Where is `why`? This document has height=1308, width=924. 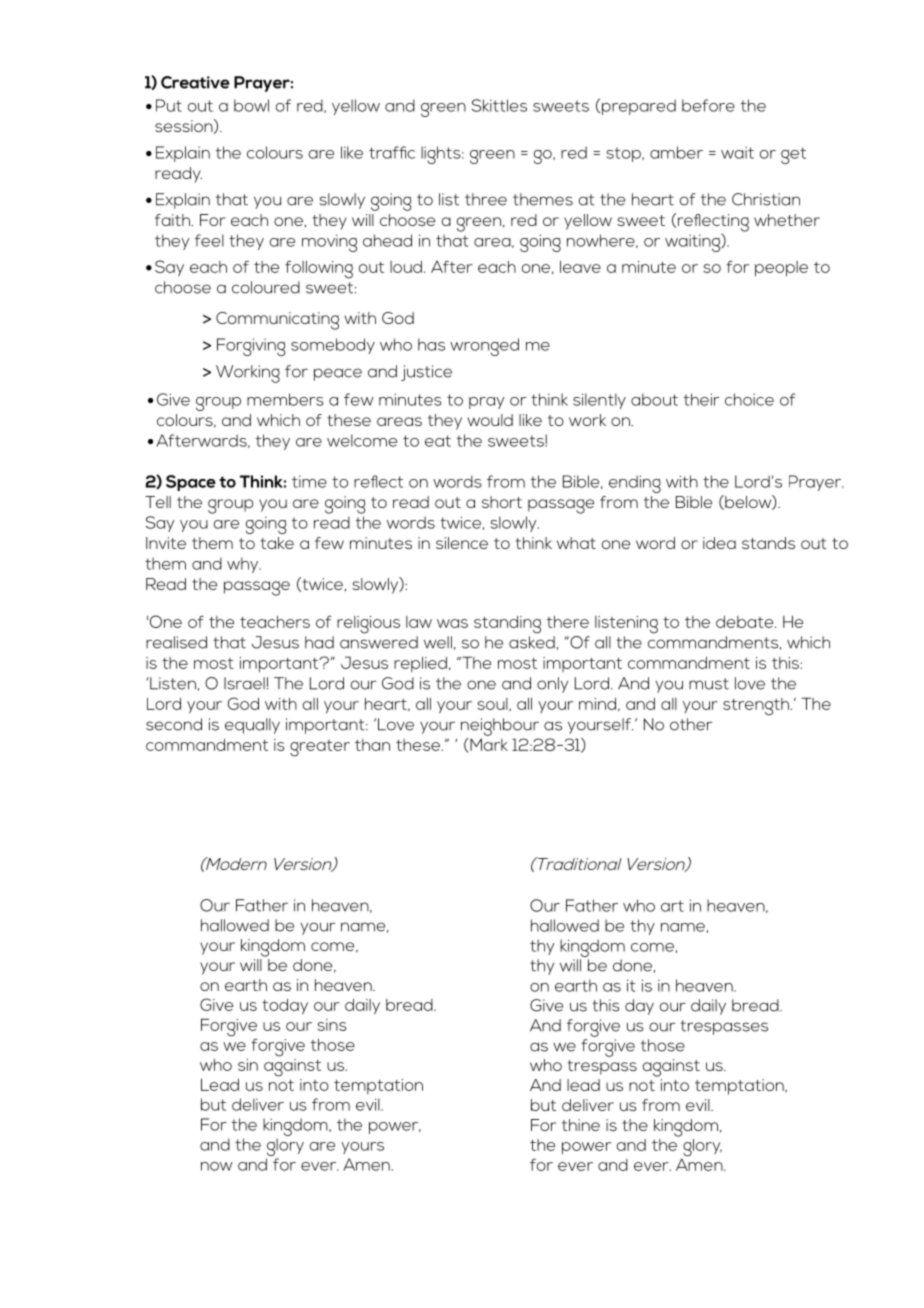 why is located at coordinates (244, 565).
